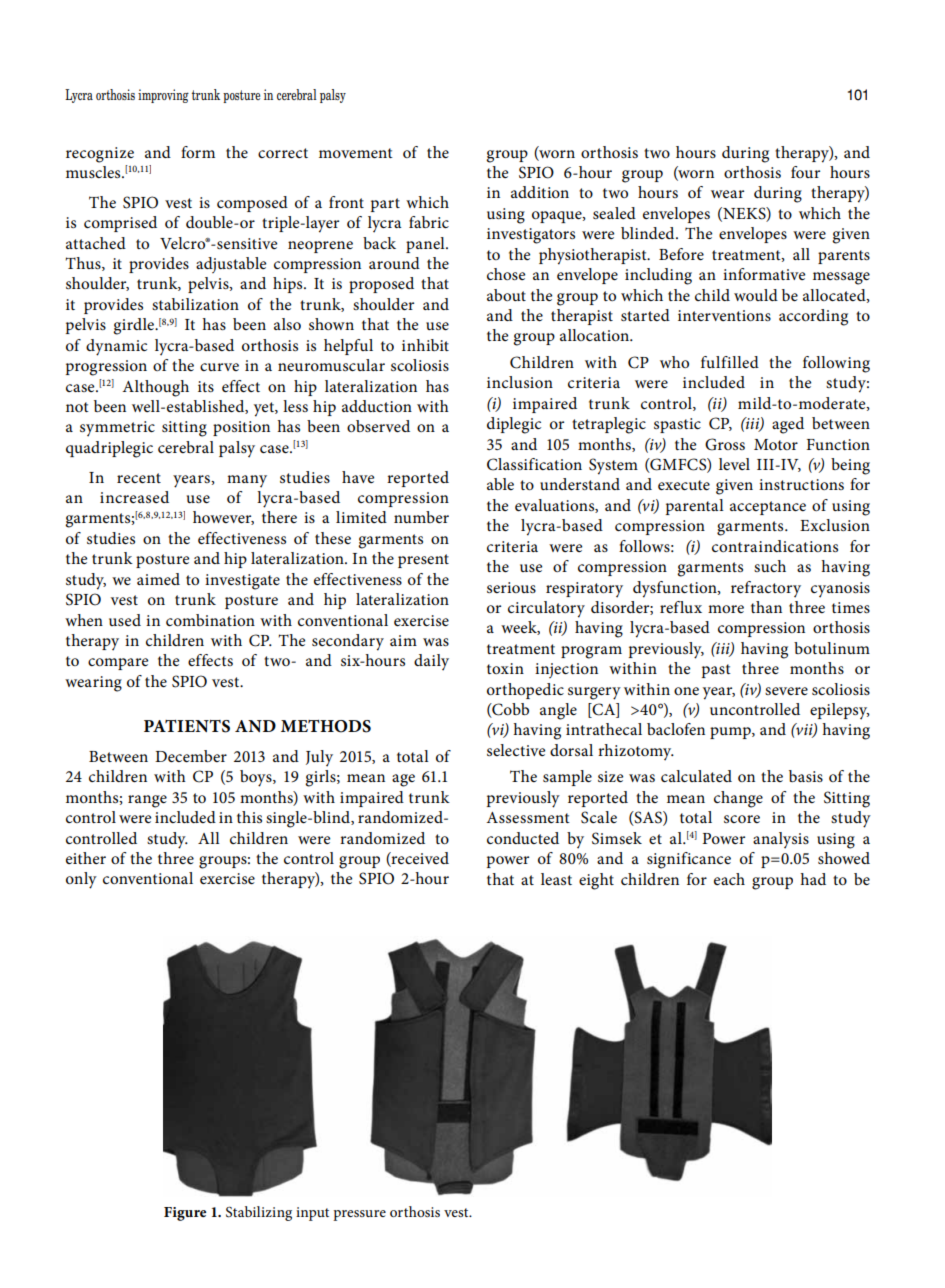  What do you see at coordinates (185, 1214) in the image?
I see `Figure` at bounding box center [185, 1214].
